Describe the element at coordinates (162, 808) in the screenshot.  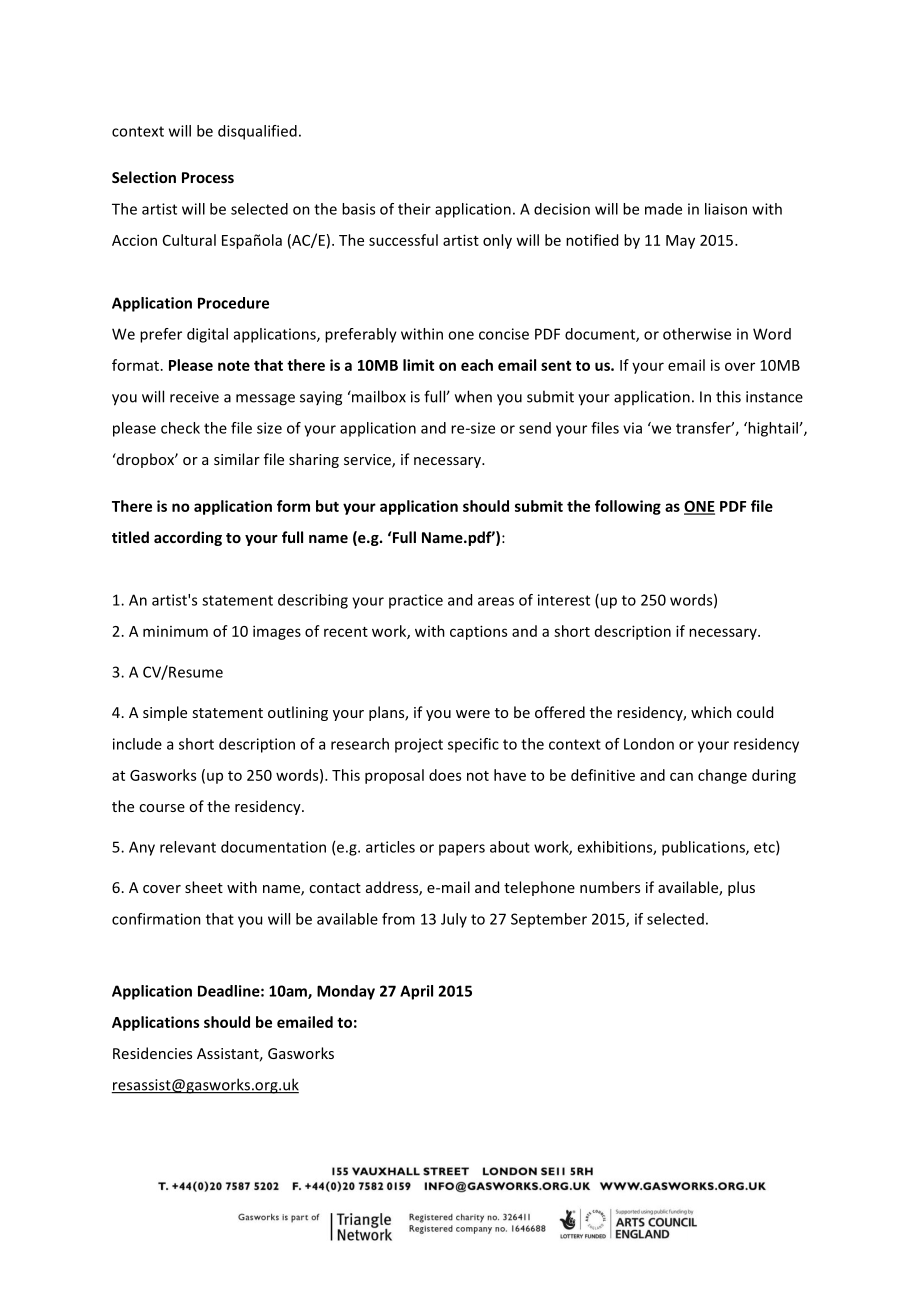
I see `course` at that location.
